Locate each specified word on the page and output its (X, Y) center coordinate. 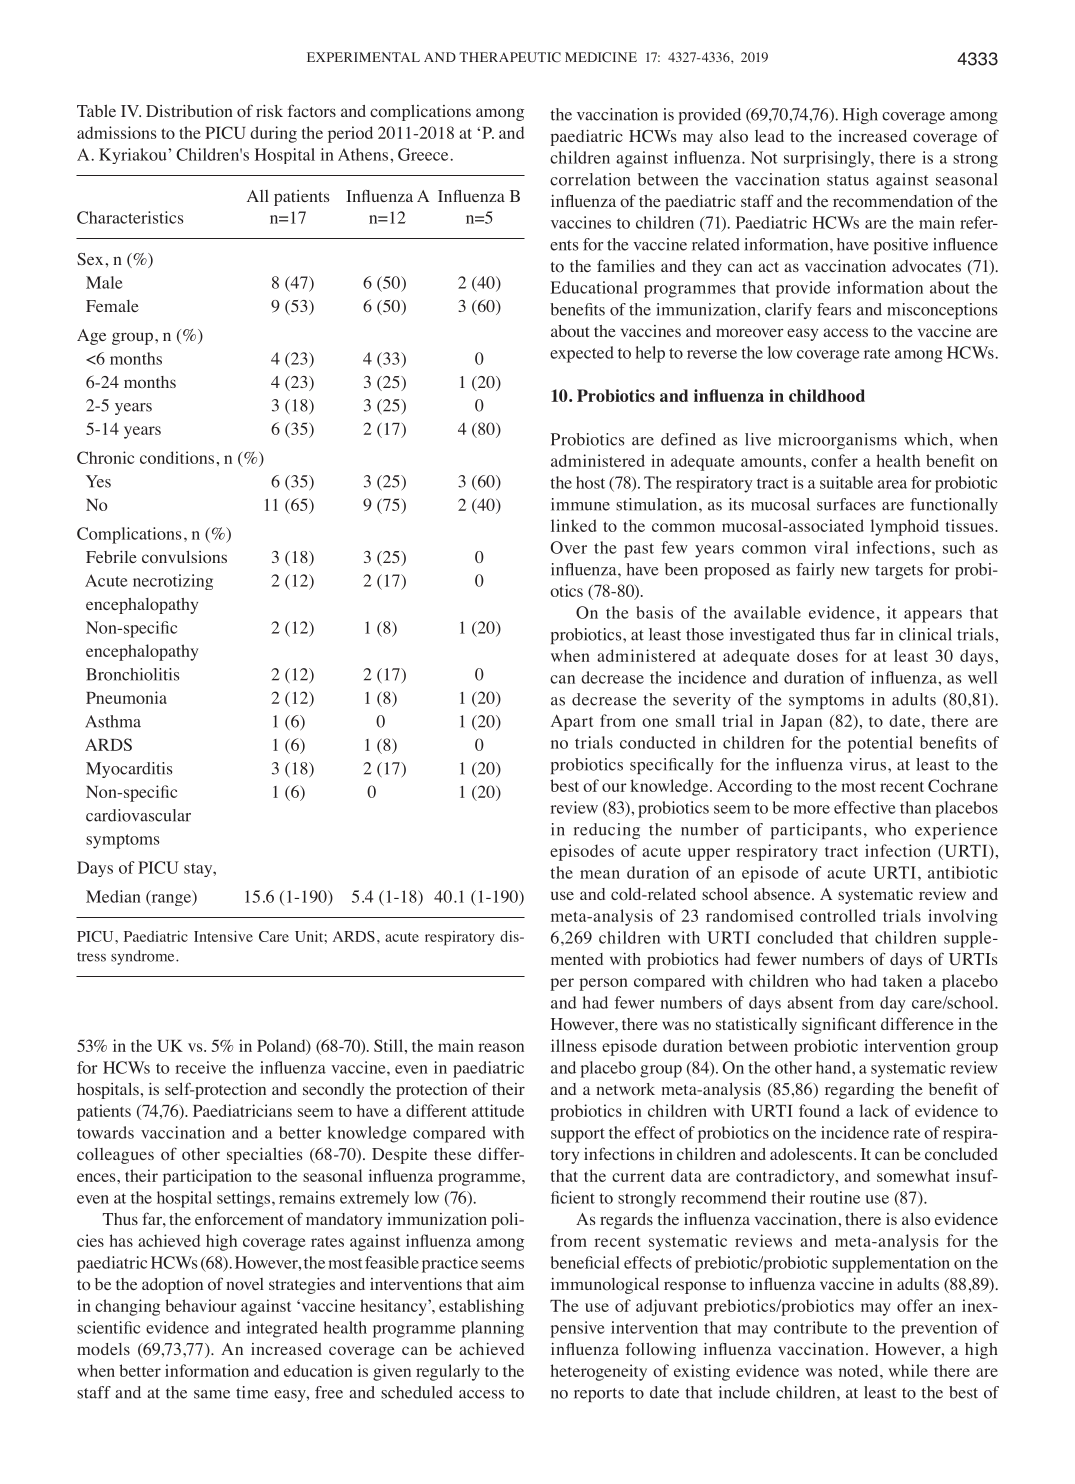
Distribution (189, 111)
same (212, 1394)
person (603, 984)
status (848, 180)
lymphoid (904, 527)
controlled (838, 915)
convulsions (184, 557)
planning (492, 1329)
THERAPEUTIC (510, 57)
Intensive (223, 936)
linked (574, 525)
